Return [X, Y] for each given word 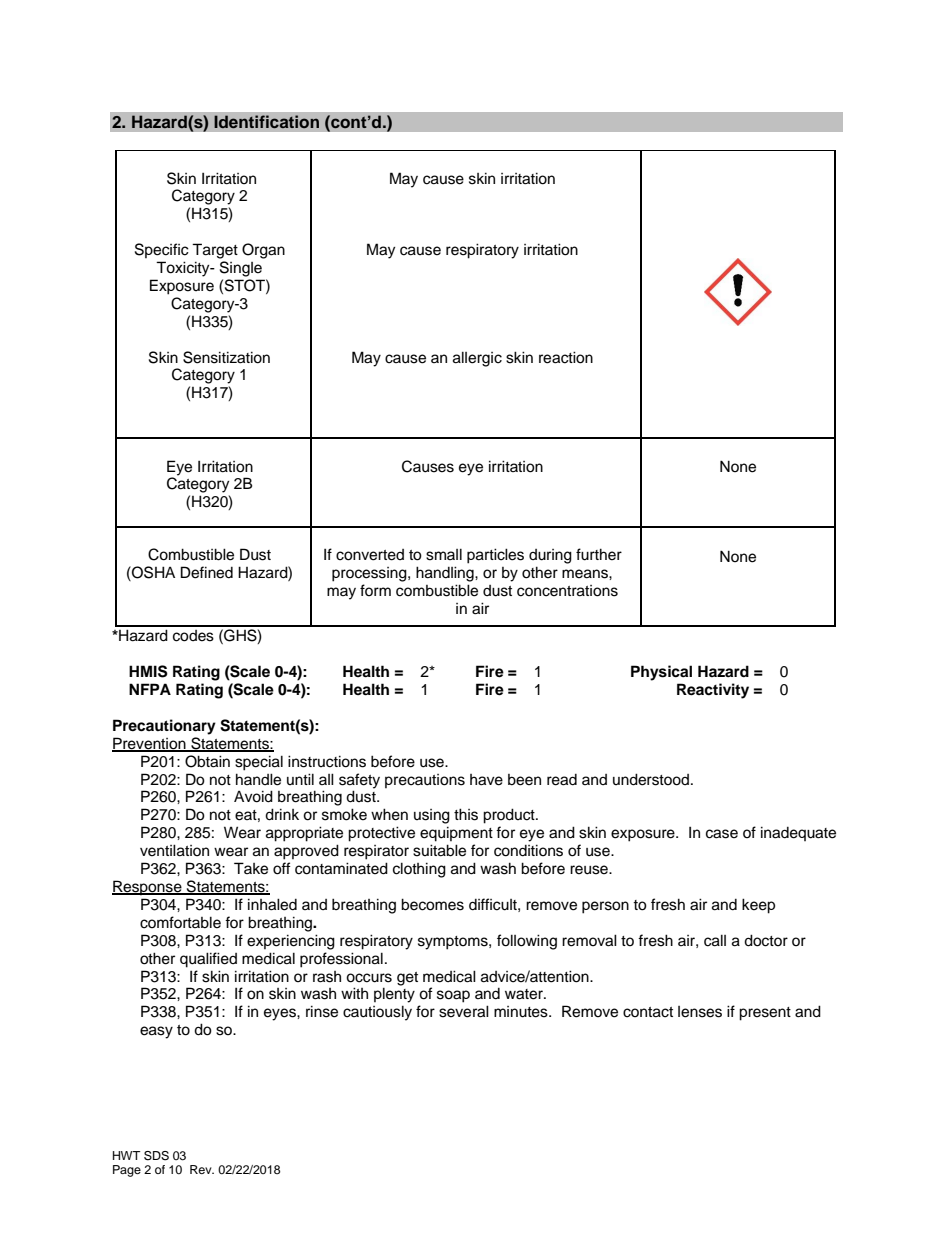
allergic [477, 359]
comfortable [180, 922]
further [599, 554]
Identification [266, 122]
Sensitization [226, 357]
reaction [566, 357]
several [464, 1011]
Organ [263, 251]
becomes [432, 904]
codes [193, 636]
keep [758, 906]
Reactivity [713, 691]
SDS [156, 1156]
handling [446, 574]
